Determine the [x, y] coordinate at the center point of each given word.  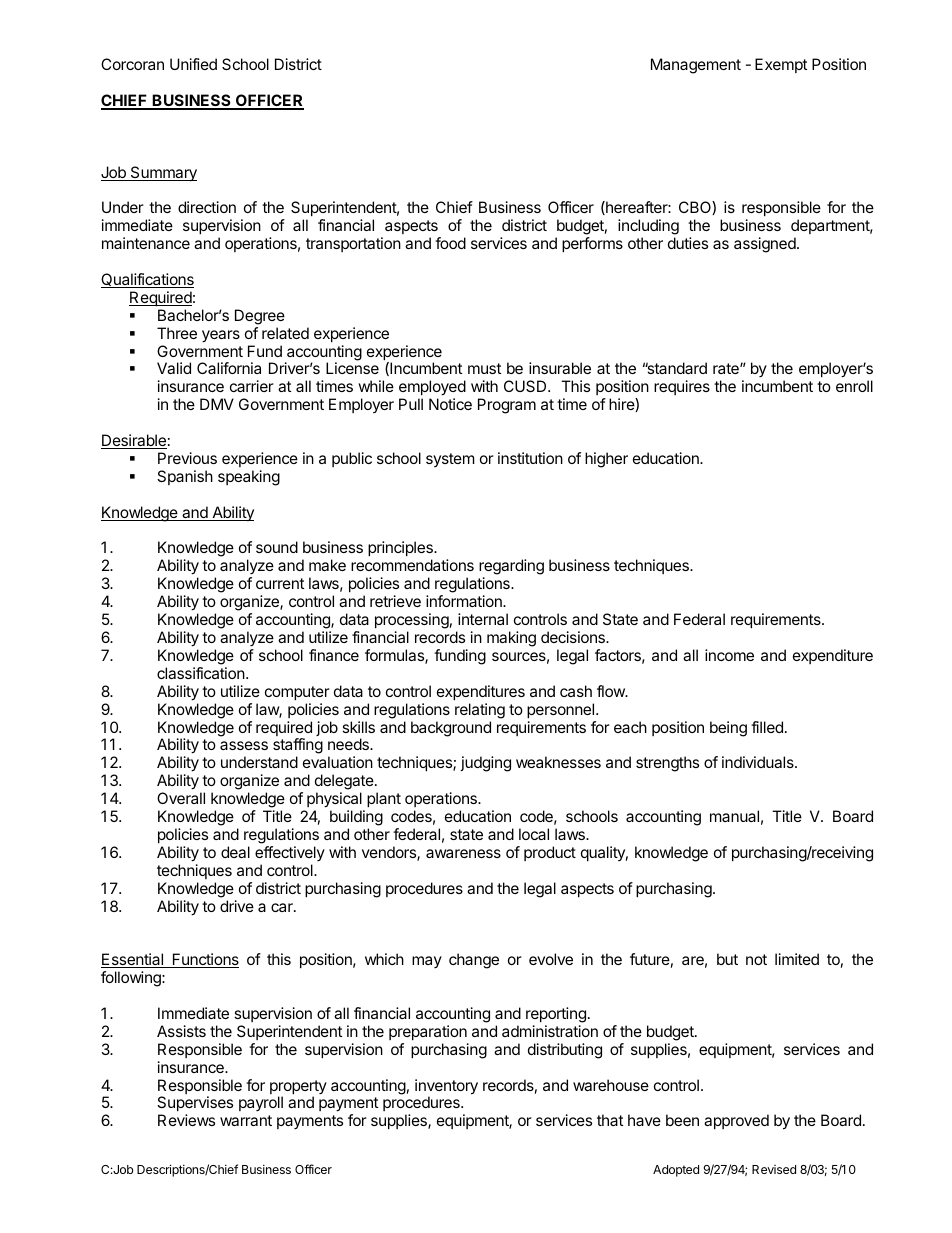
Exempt [781, 65]
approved [736, 1121]
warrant [246, 1120]
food [450, 243]
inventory [446, 1088]
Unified [193, 64]
